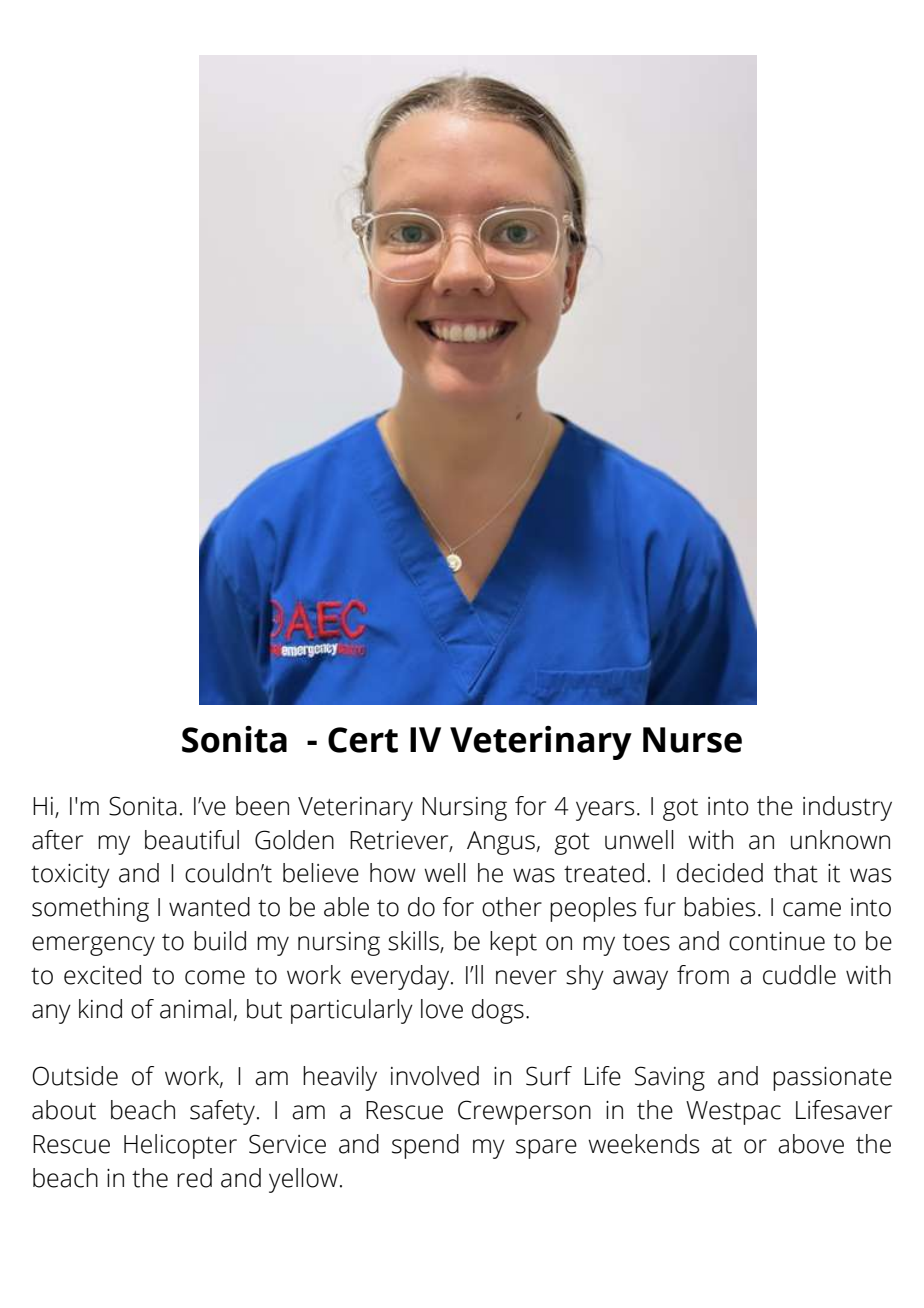 Image resolution: width=924 pixels, height=1308 pixels. What do you see at coordinates (847, 808) in the screenshot?
I see `industry` at bounding box center [847, 808].
